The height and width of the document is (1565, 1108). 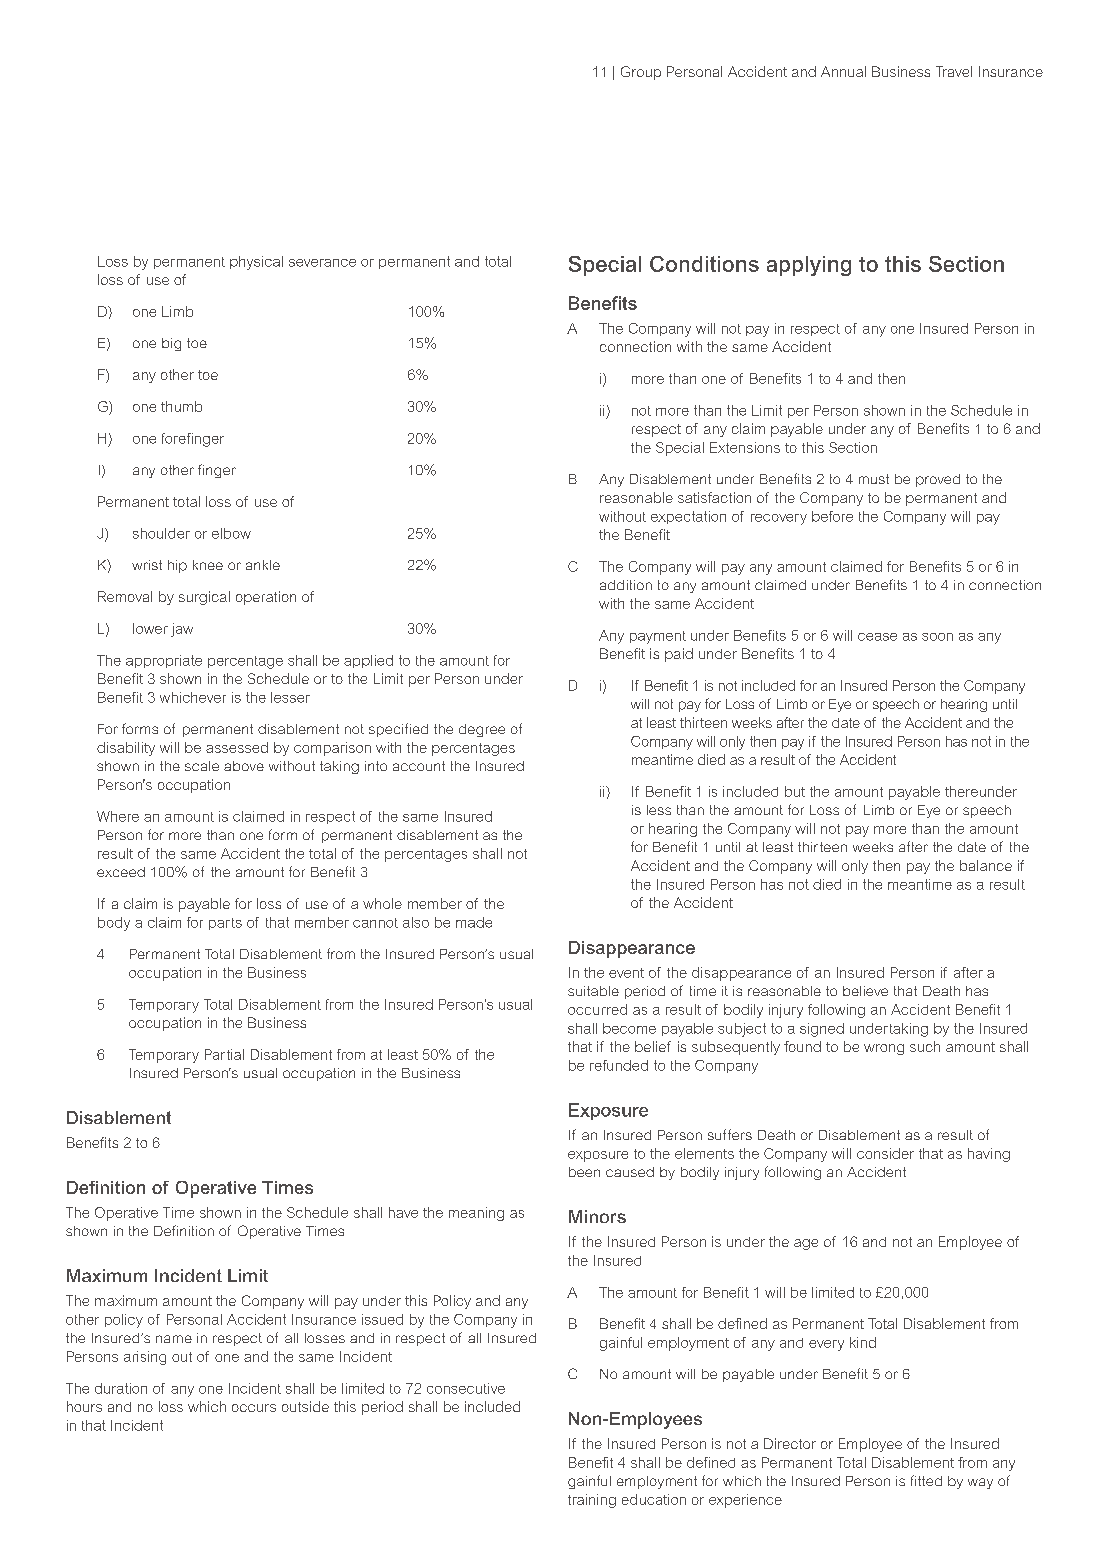 I want to click on Partial, so click(x=224, y=1054).
